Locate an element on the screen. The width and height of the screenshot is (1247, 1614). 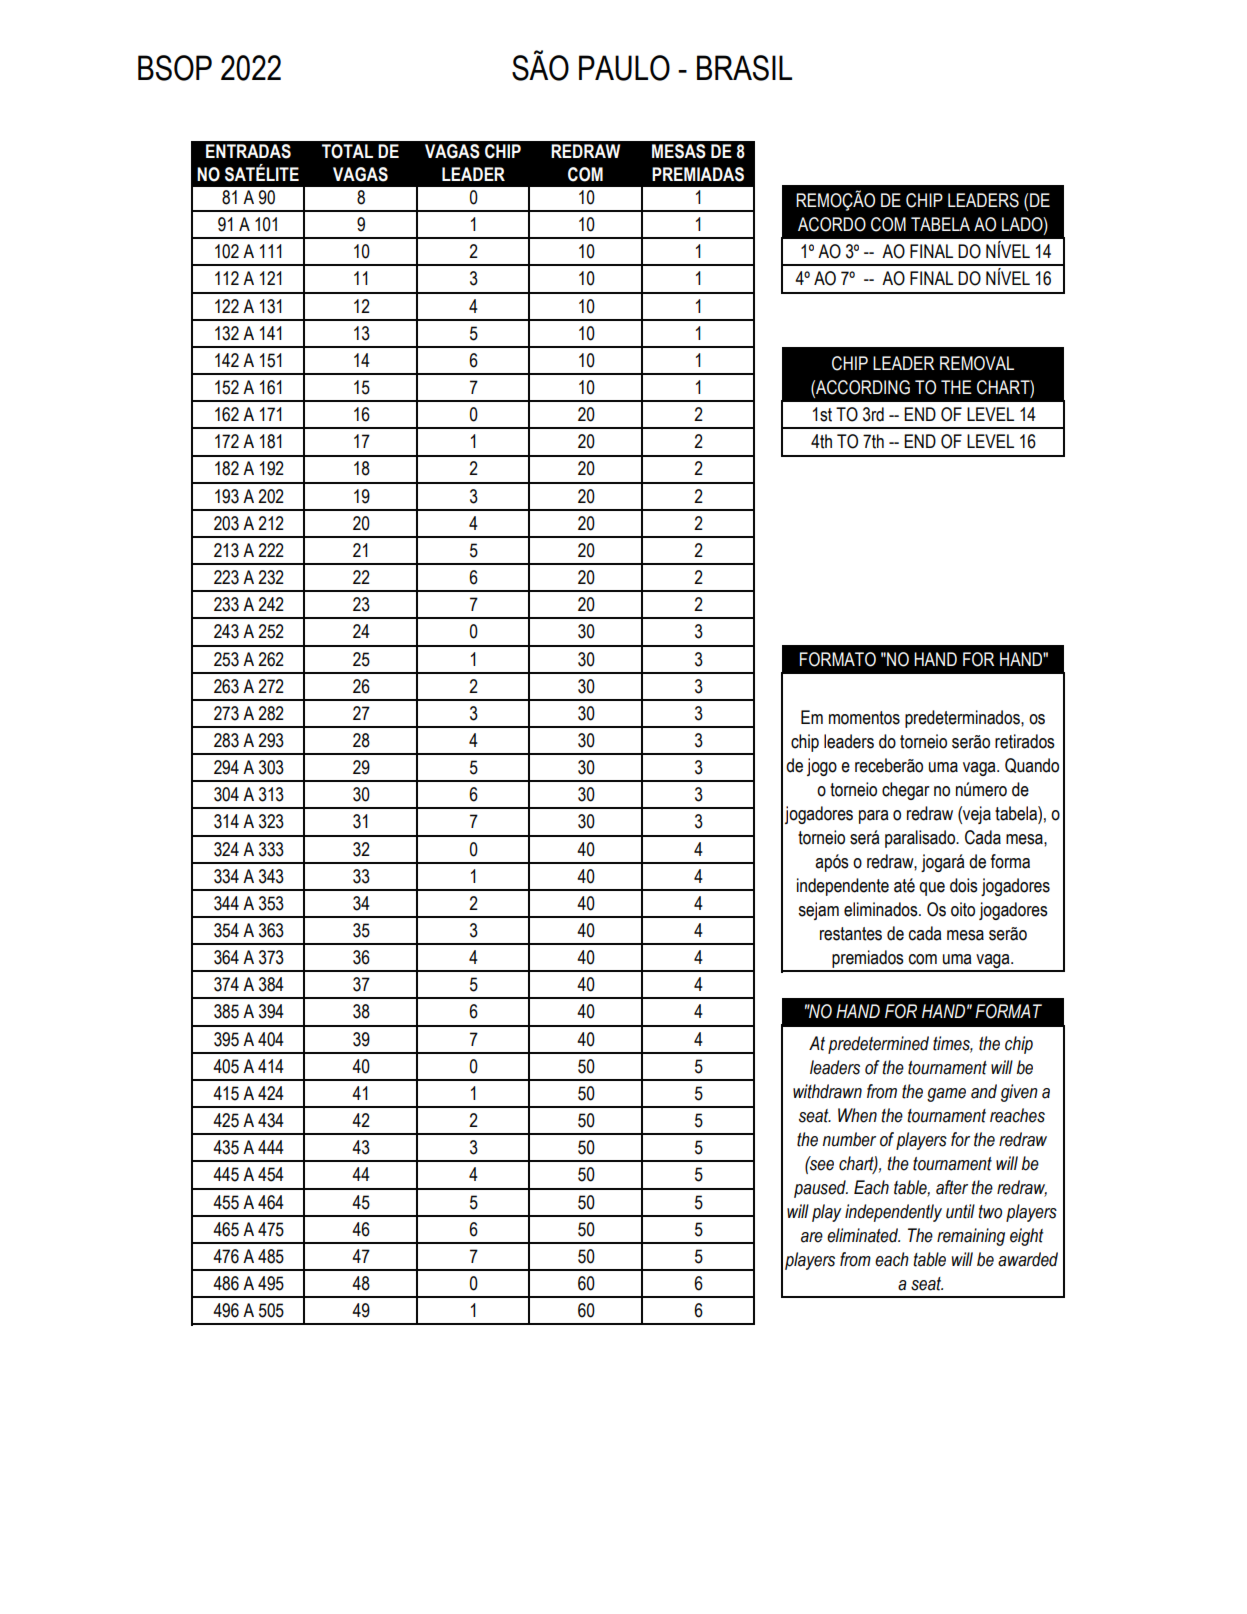
PAULO is located at coordinates (624, 68).
